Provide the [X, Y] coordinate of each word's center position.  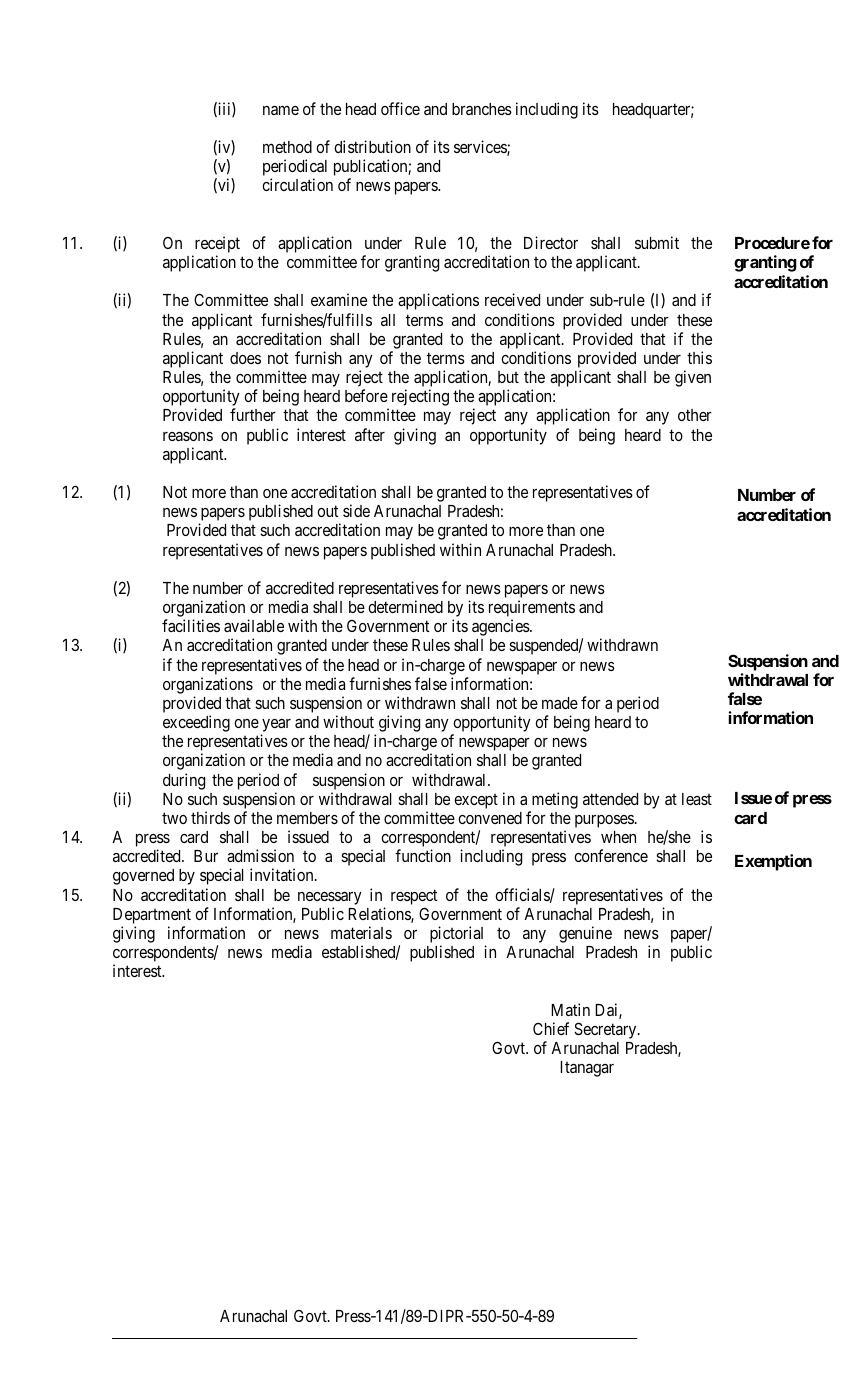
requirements [532, 610]
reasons [188, 436]
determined [405, 606]
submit [657, 242]
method [287, 147]
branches [482, 109]
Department [152, 916]
